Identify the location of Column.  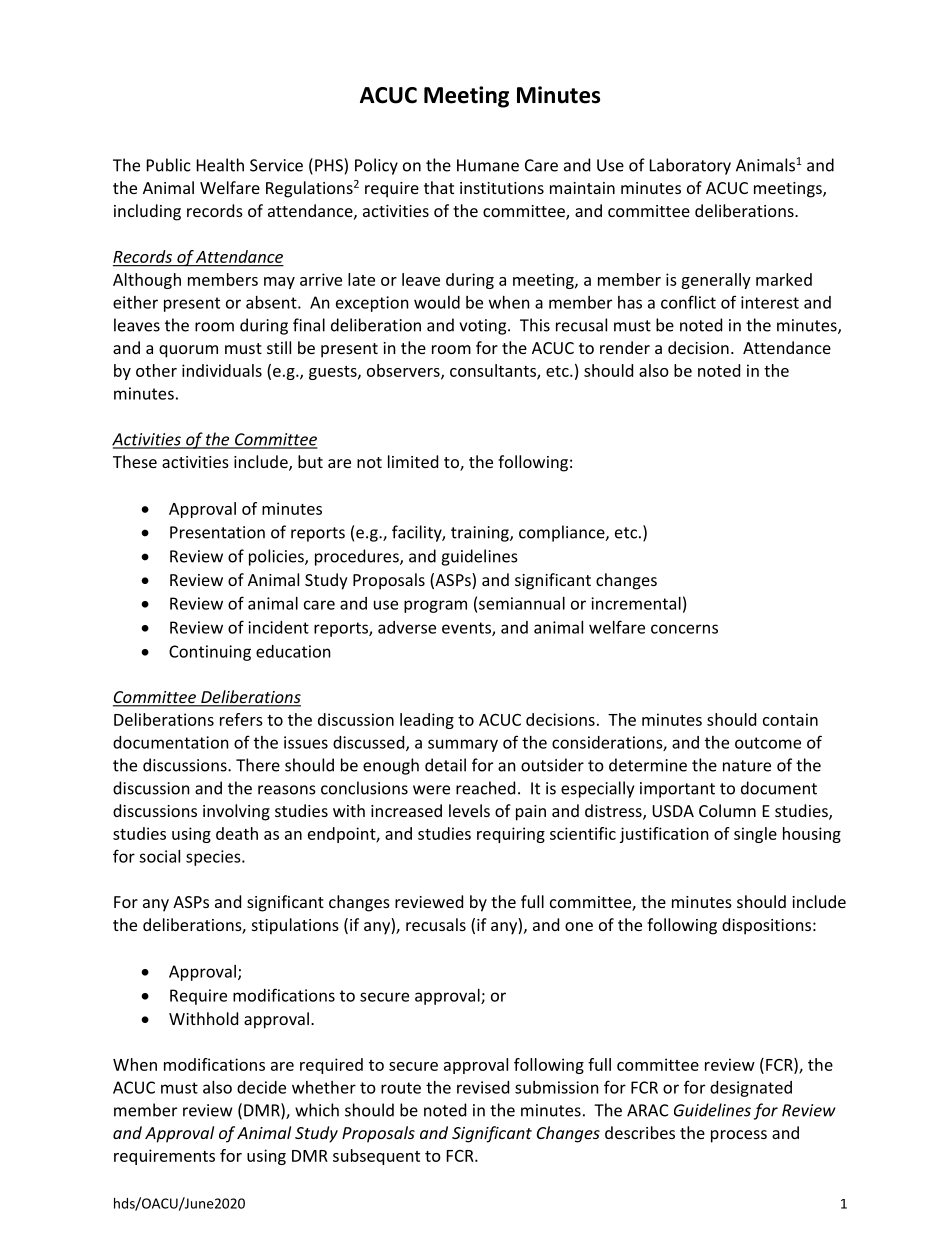
(727, 810).
